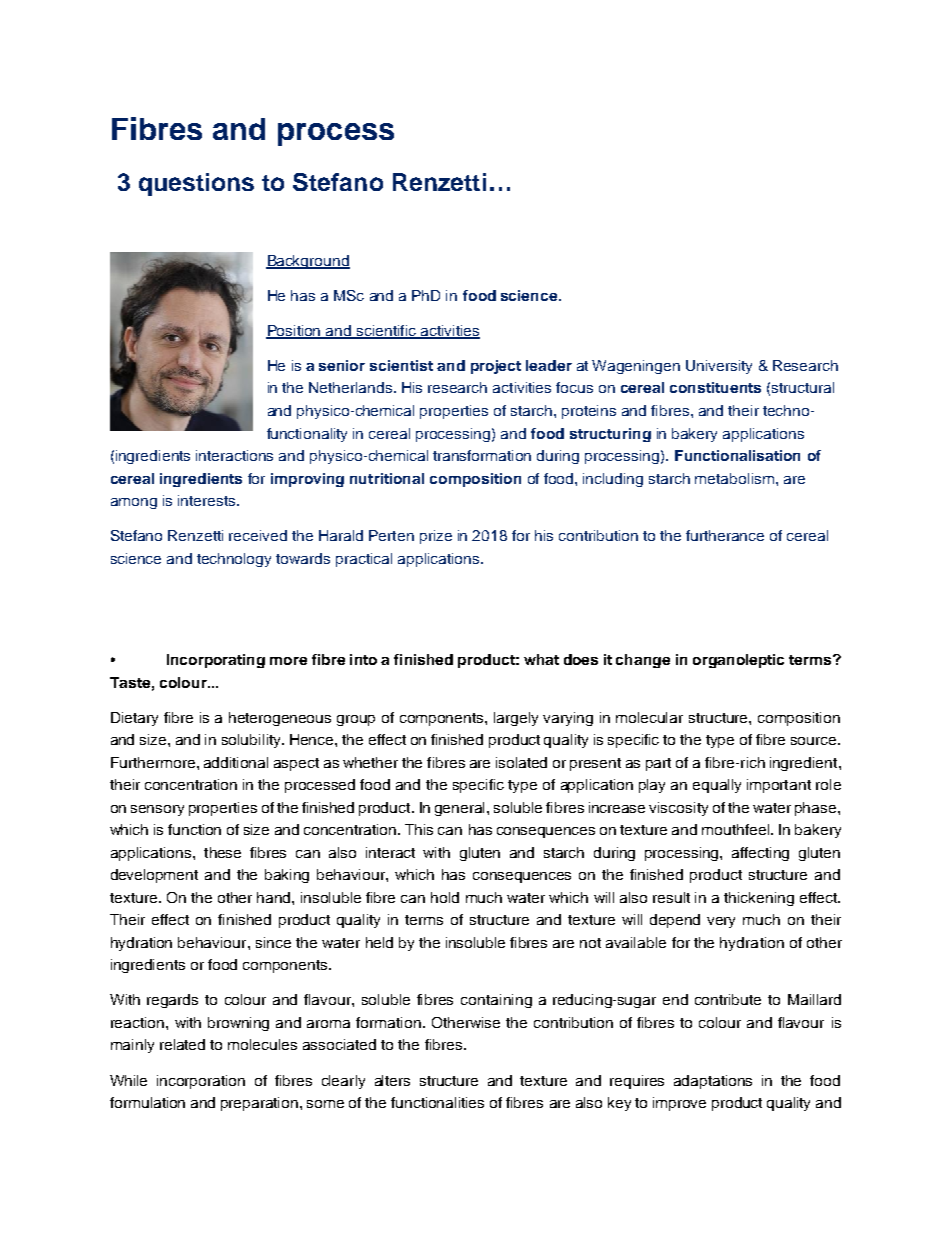  What do you see at coordinates (392, 1080) in the screenshot?
I see `alters` at bounding box center [392, 1080].
